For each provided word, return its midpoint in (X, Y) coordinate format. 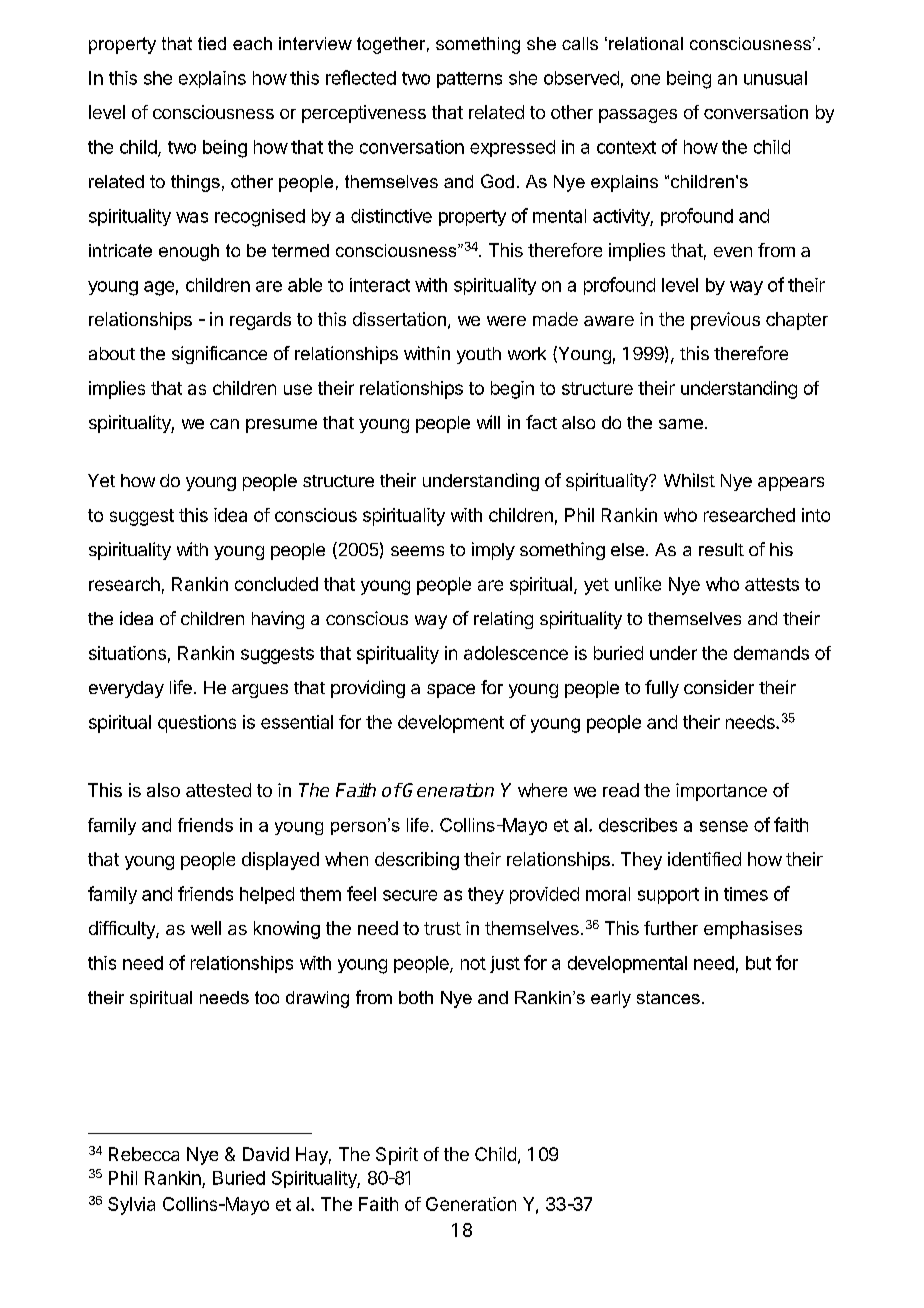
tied (212, 43)
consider (719, 687)
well (206, 928)
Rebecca (144, 1154)
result (721, 549)
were (506, 321)
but (758, 963)
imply (493, 551)
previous (725, 321)
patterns (469, 80)
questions (197, 724)
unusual (775, 78)
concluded (276, 584)
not (473, 963)
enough (189, 252)
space (451, 691)
